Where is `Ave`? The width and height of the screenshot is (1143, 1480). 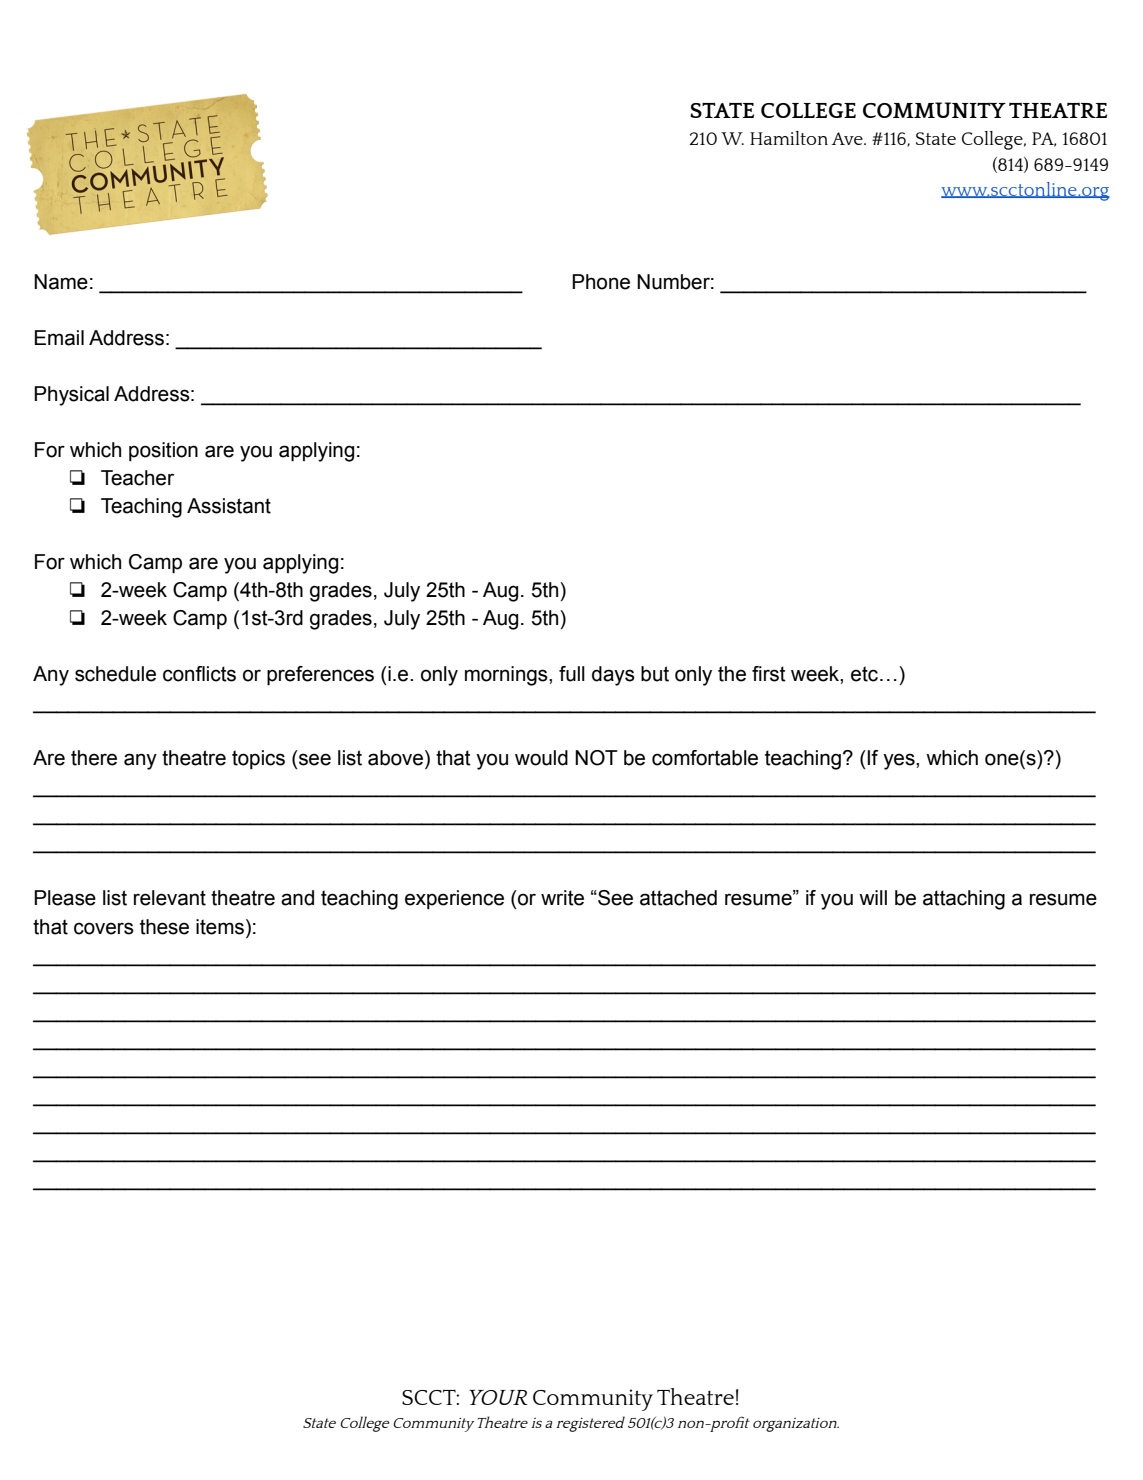 Ave is located at coordinates (848, 138).
